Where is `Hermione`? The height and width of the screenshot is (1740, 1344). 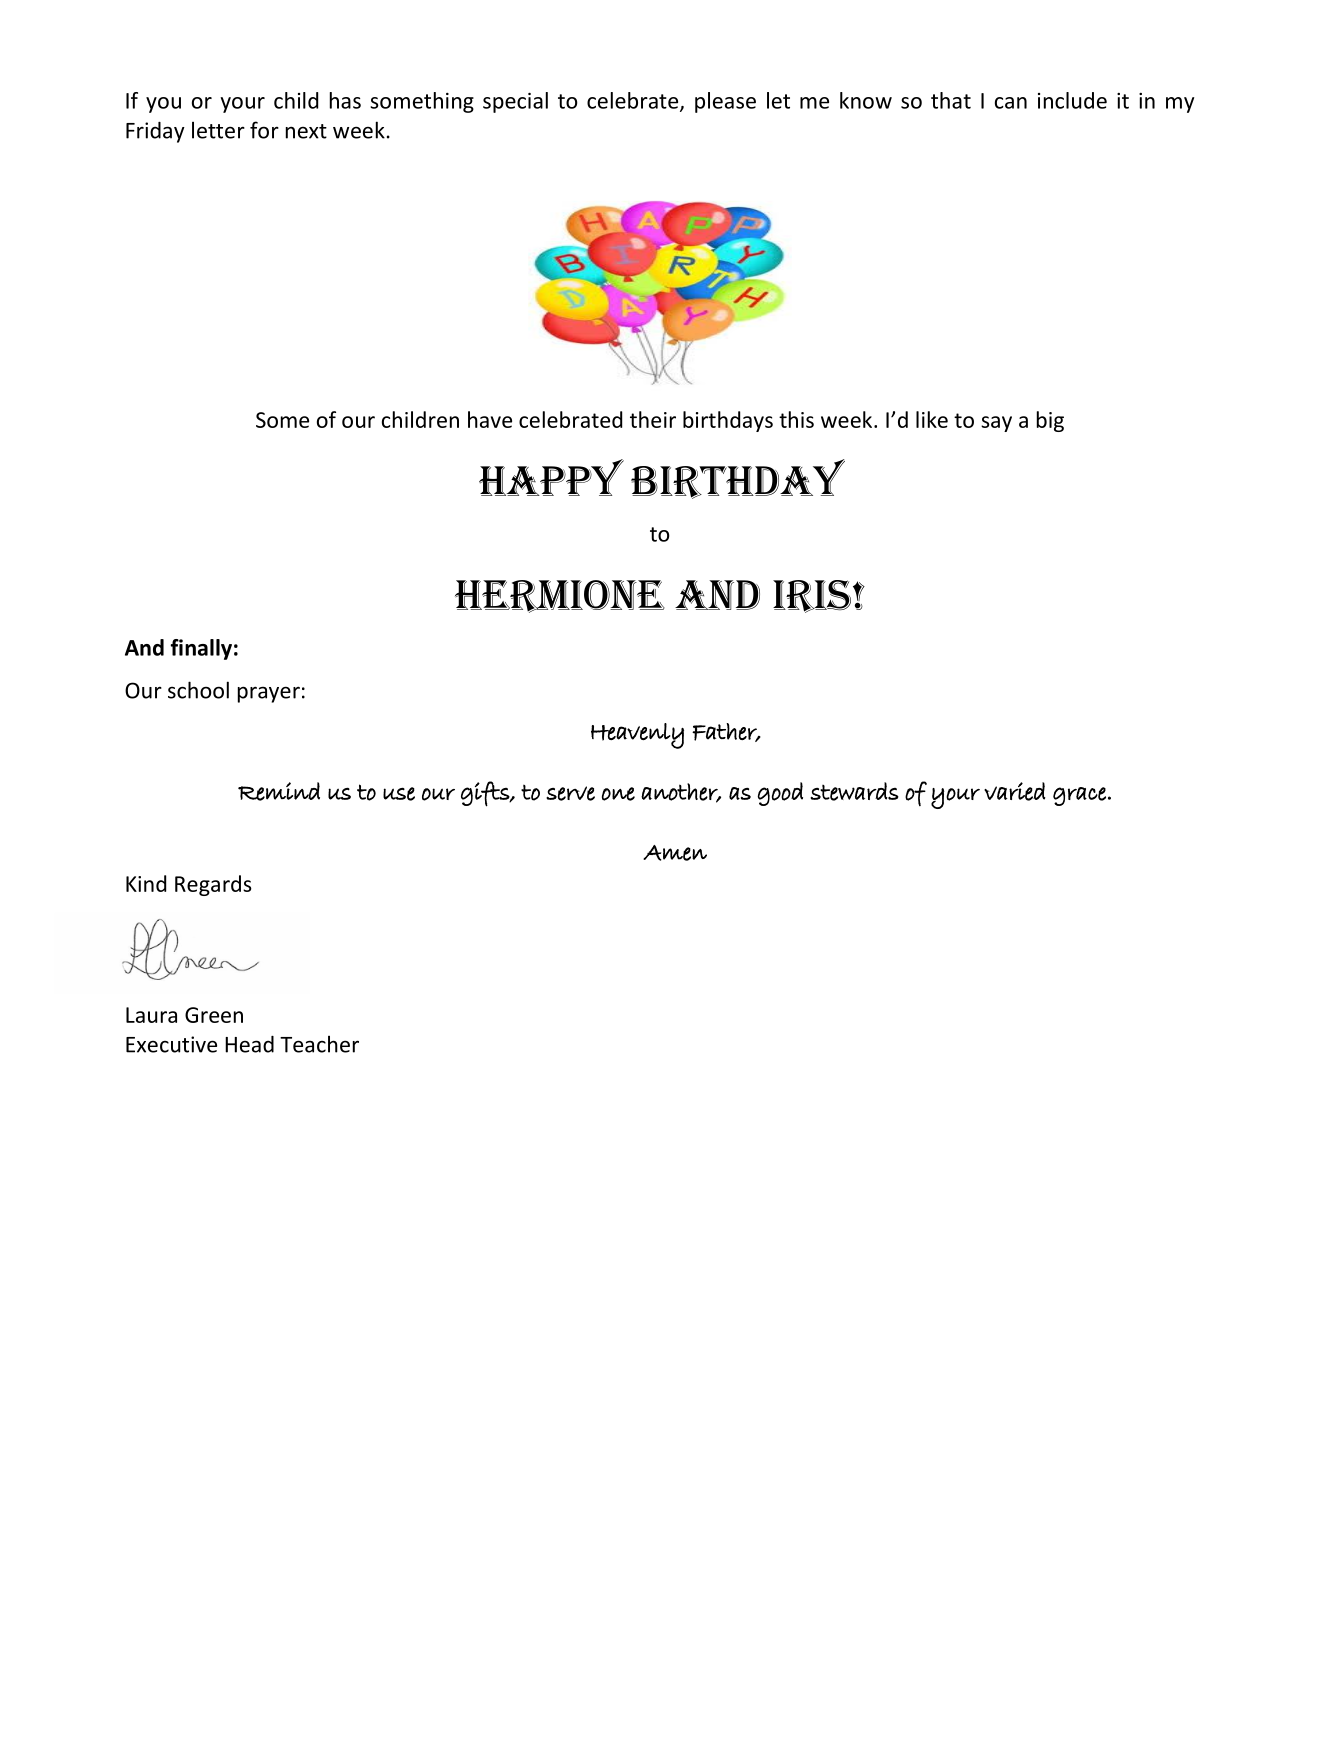
Hermione is located at coordinates (560, 596).
